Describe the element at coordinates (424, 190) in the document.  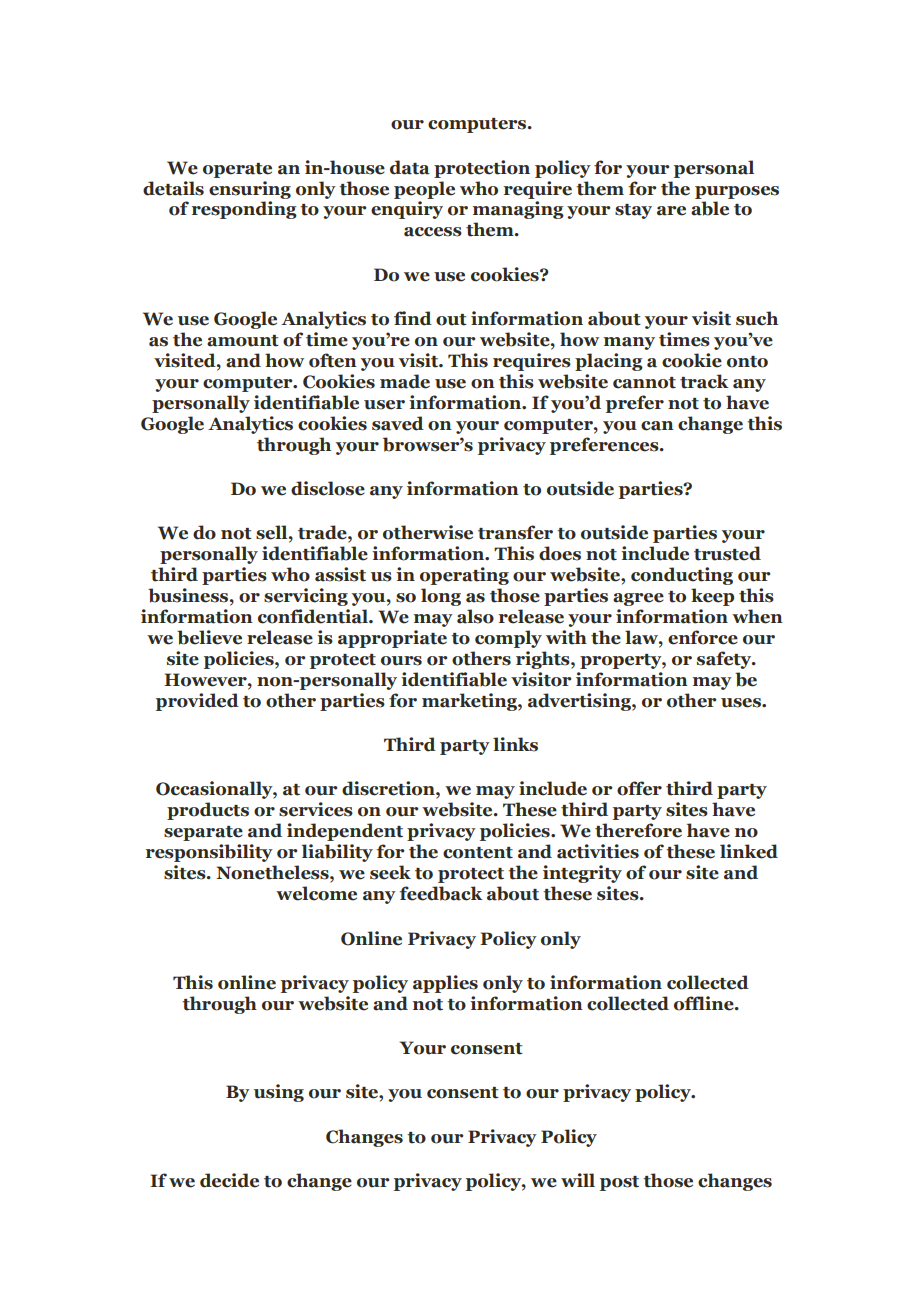
I see `people` at that location.
